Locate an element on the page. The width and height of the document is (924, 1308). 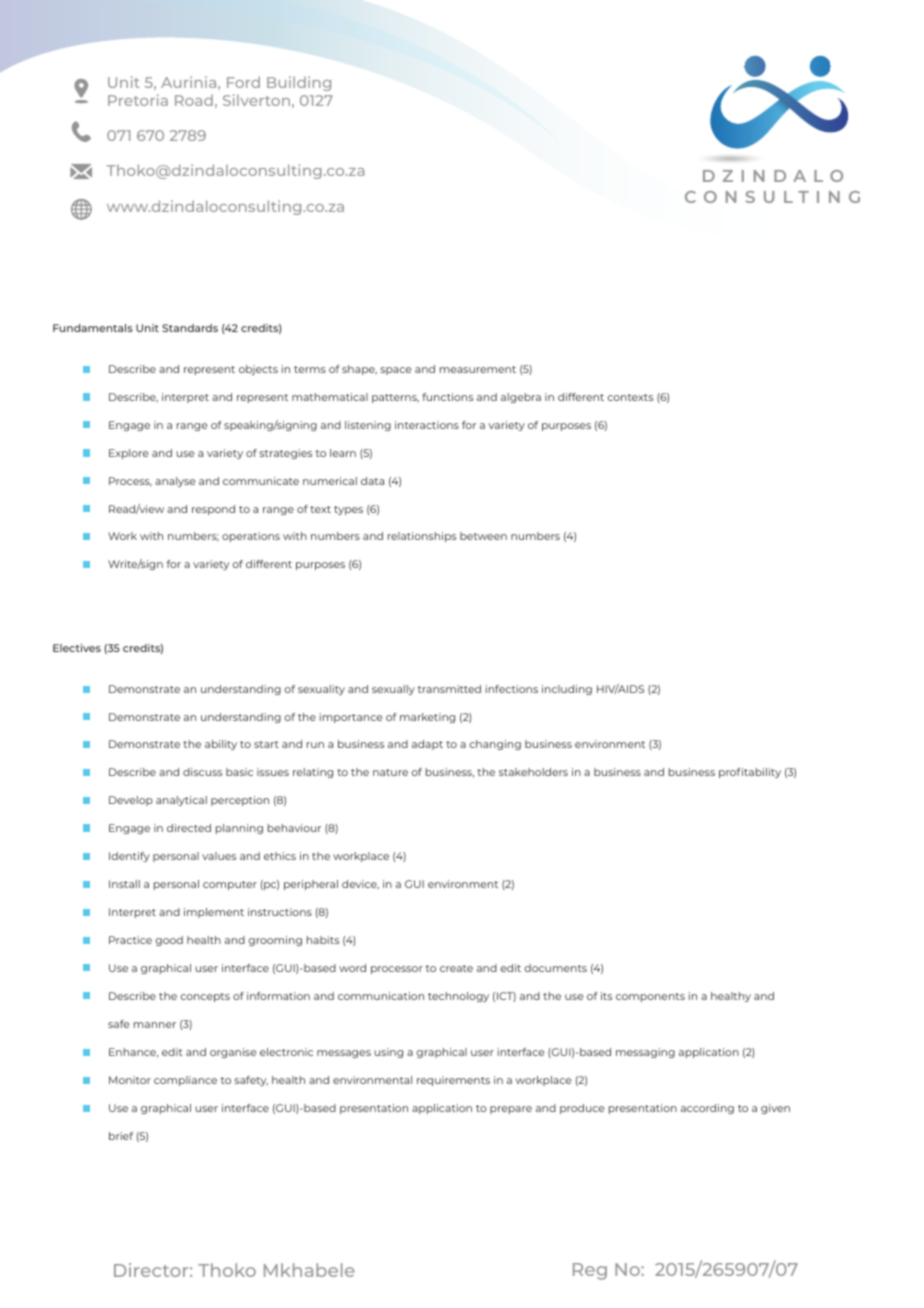
space is located at coordinates (396, 371).
